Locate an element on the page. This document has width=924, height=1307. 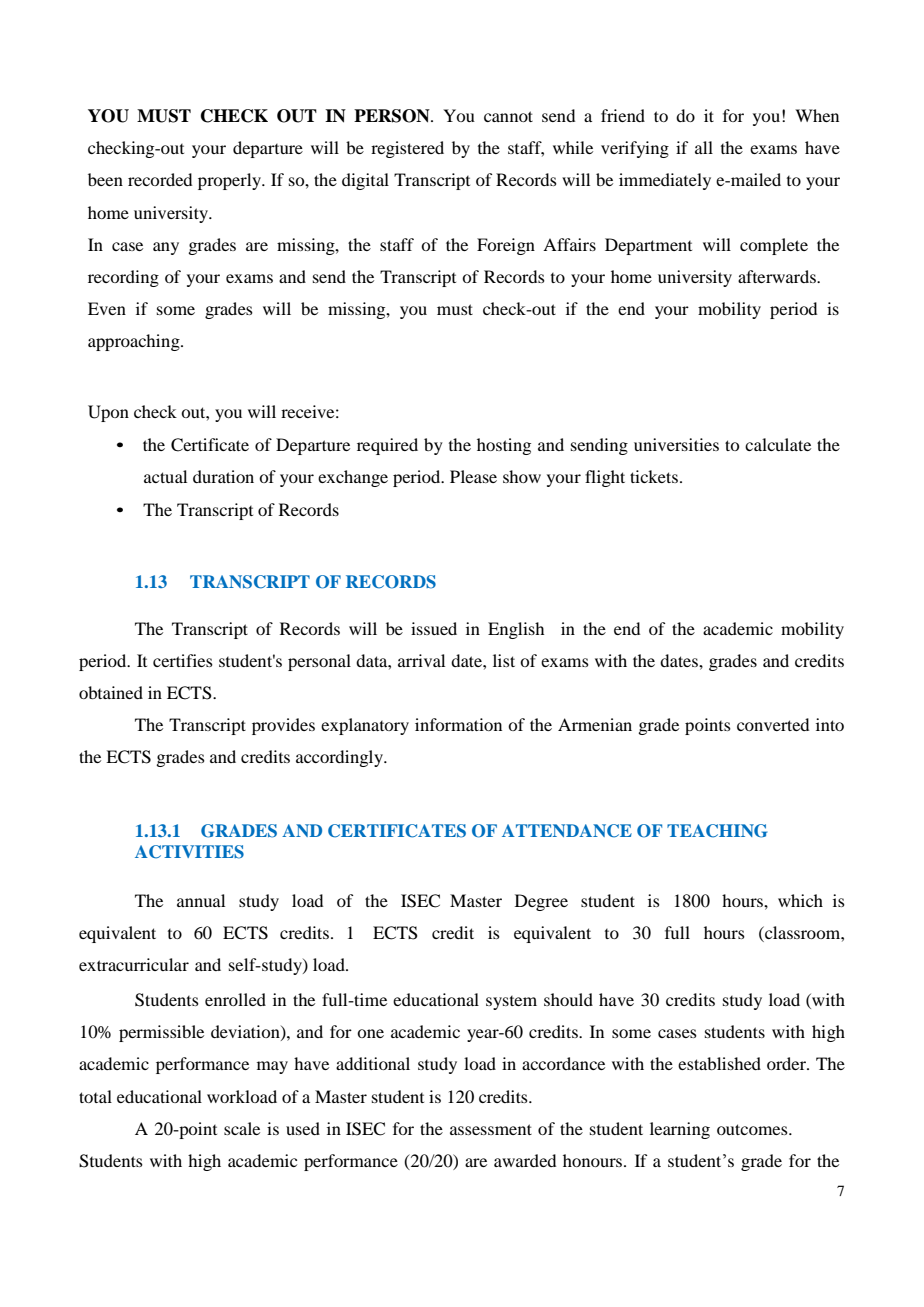
TEACHING is located at coordinates (717, 831).
